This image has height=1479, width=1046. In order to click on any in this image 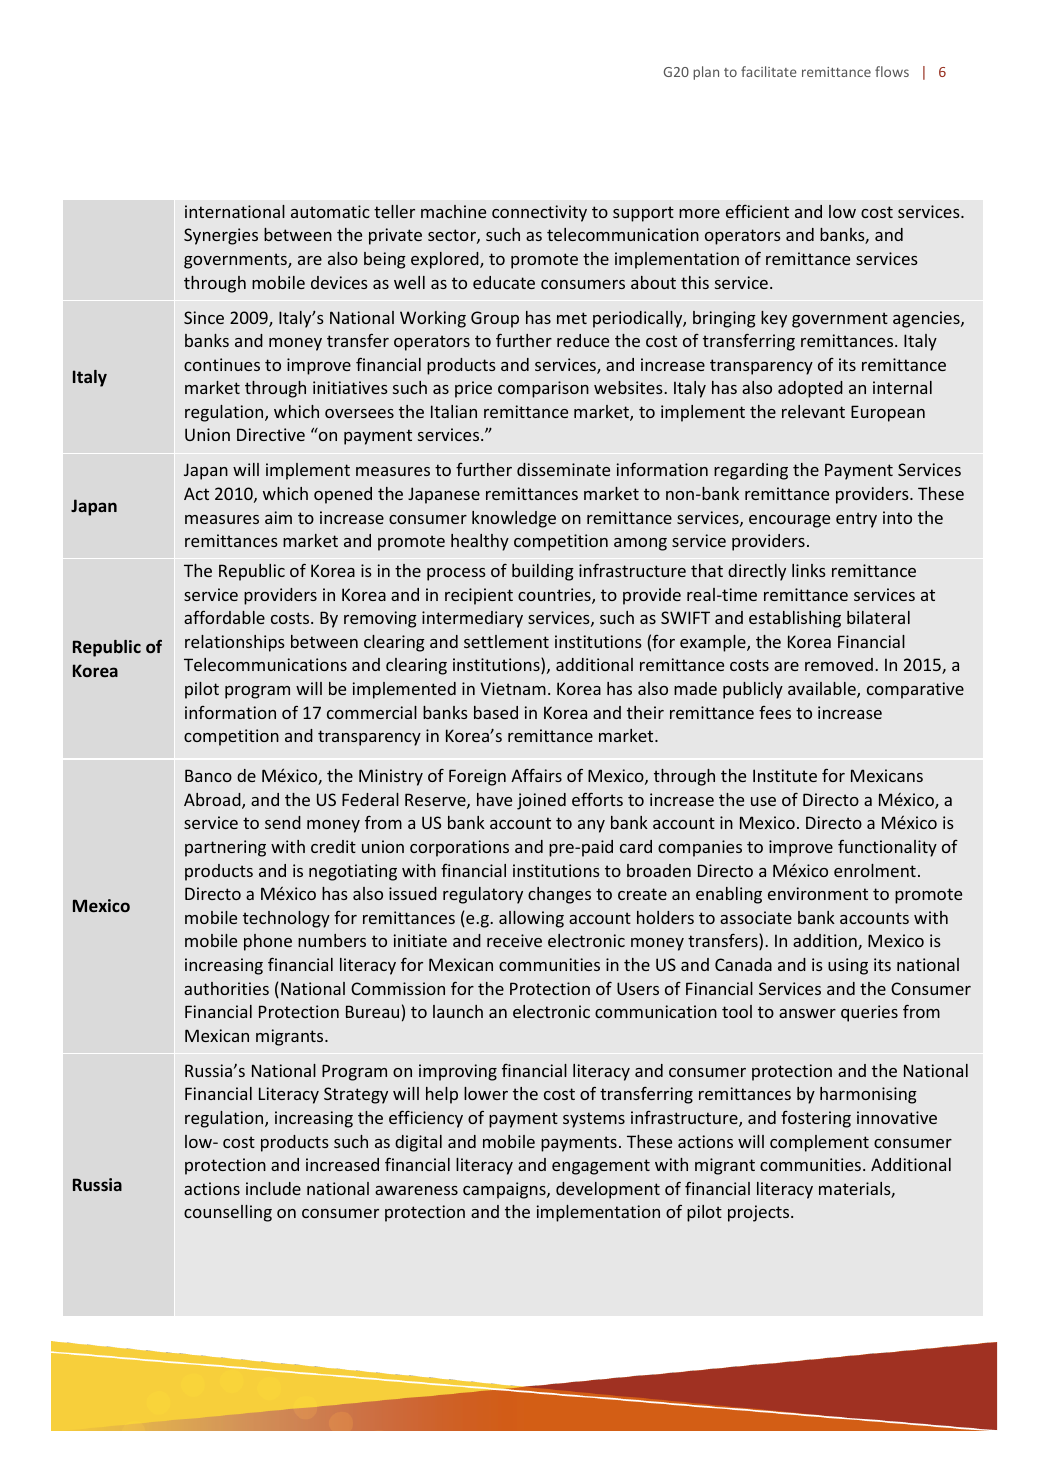, I will do `click(591, 826)`.
